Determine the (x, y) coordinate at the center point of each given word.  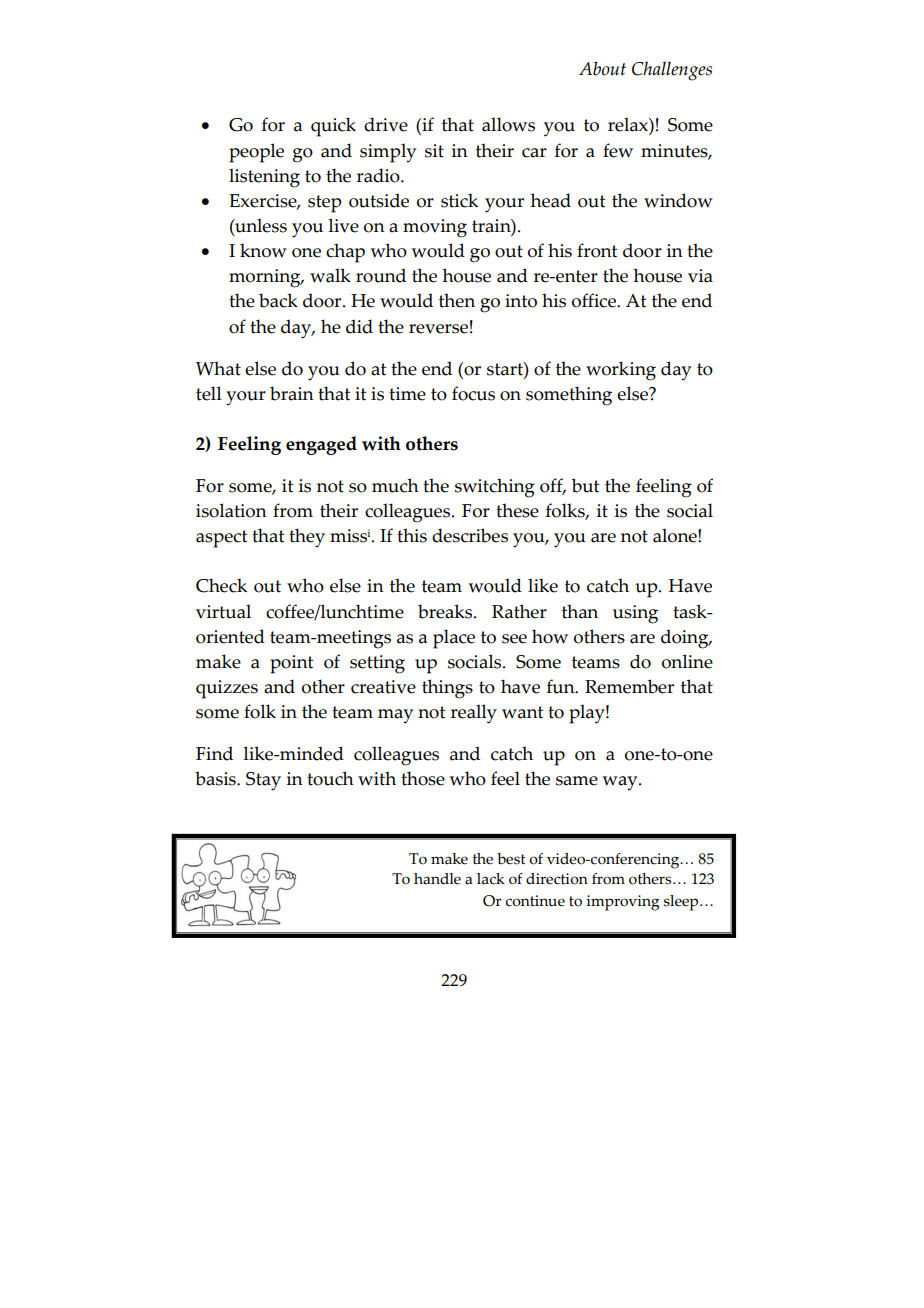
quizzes (227, 689)
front (597, 250)
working (621, 371)
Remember (629, 686)
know (263, 250)
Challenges (672, 71)
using (635, 614)
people (256, 153)
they (307, 538)
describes (470, 535)
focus (473, 393)
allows (508, 124)
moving (435, 228)
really (474, 714)
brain (292, 393)
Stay (263, 781)
